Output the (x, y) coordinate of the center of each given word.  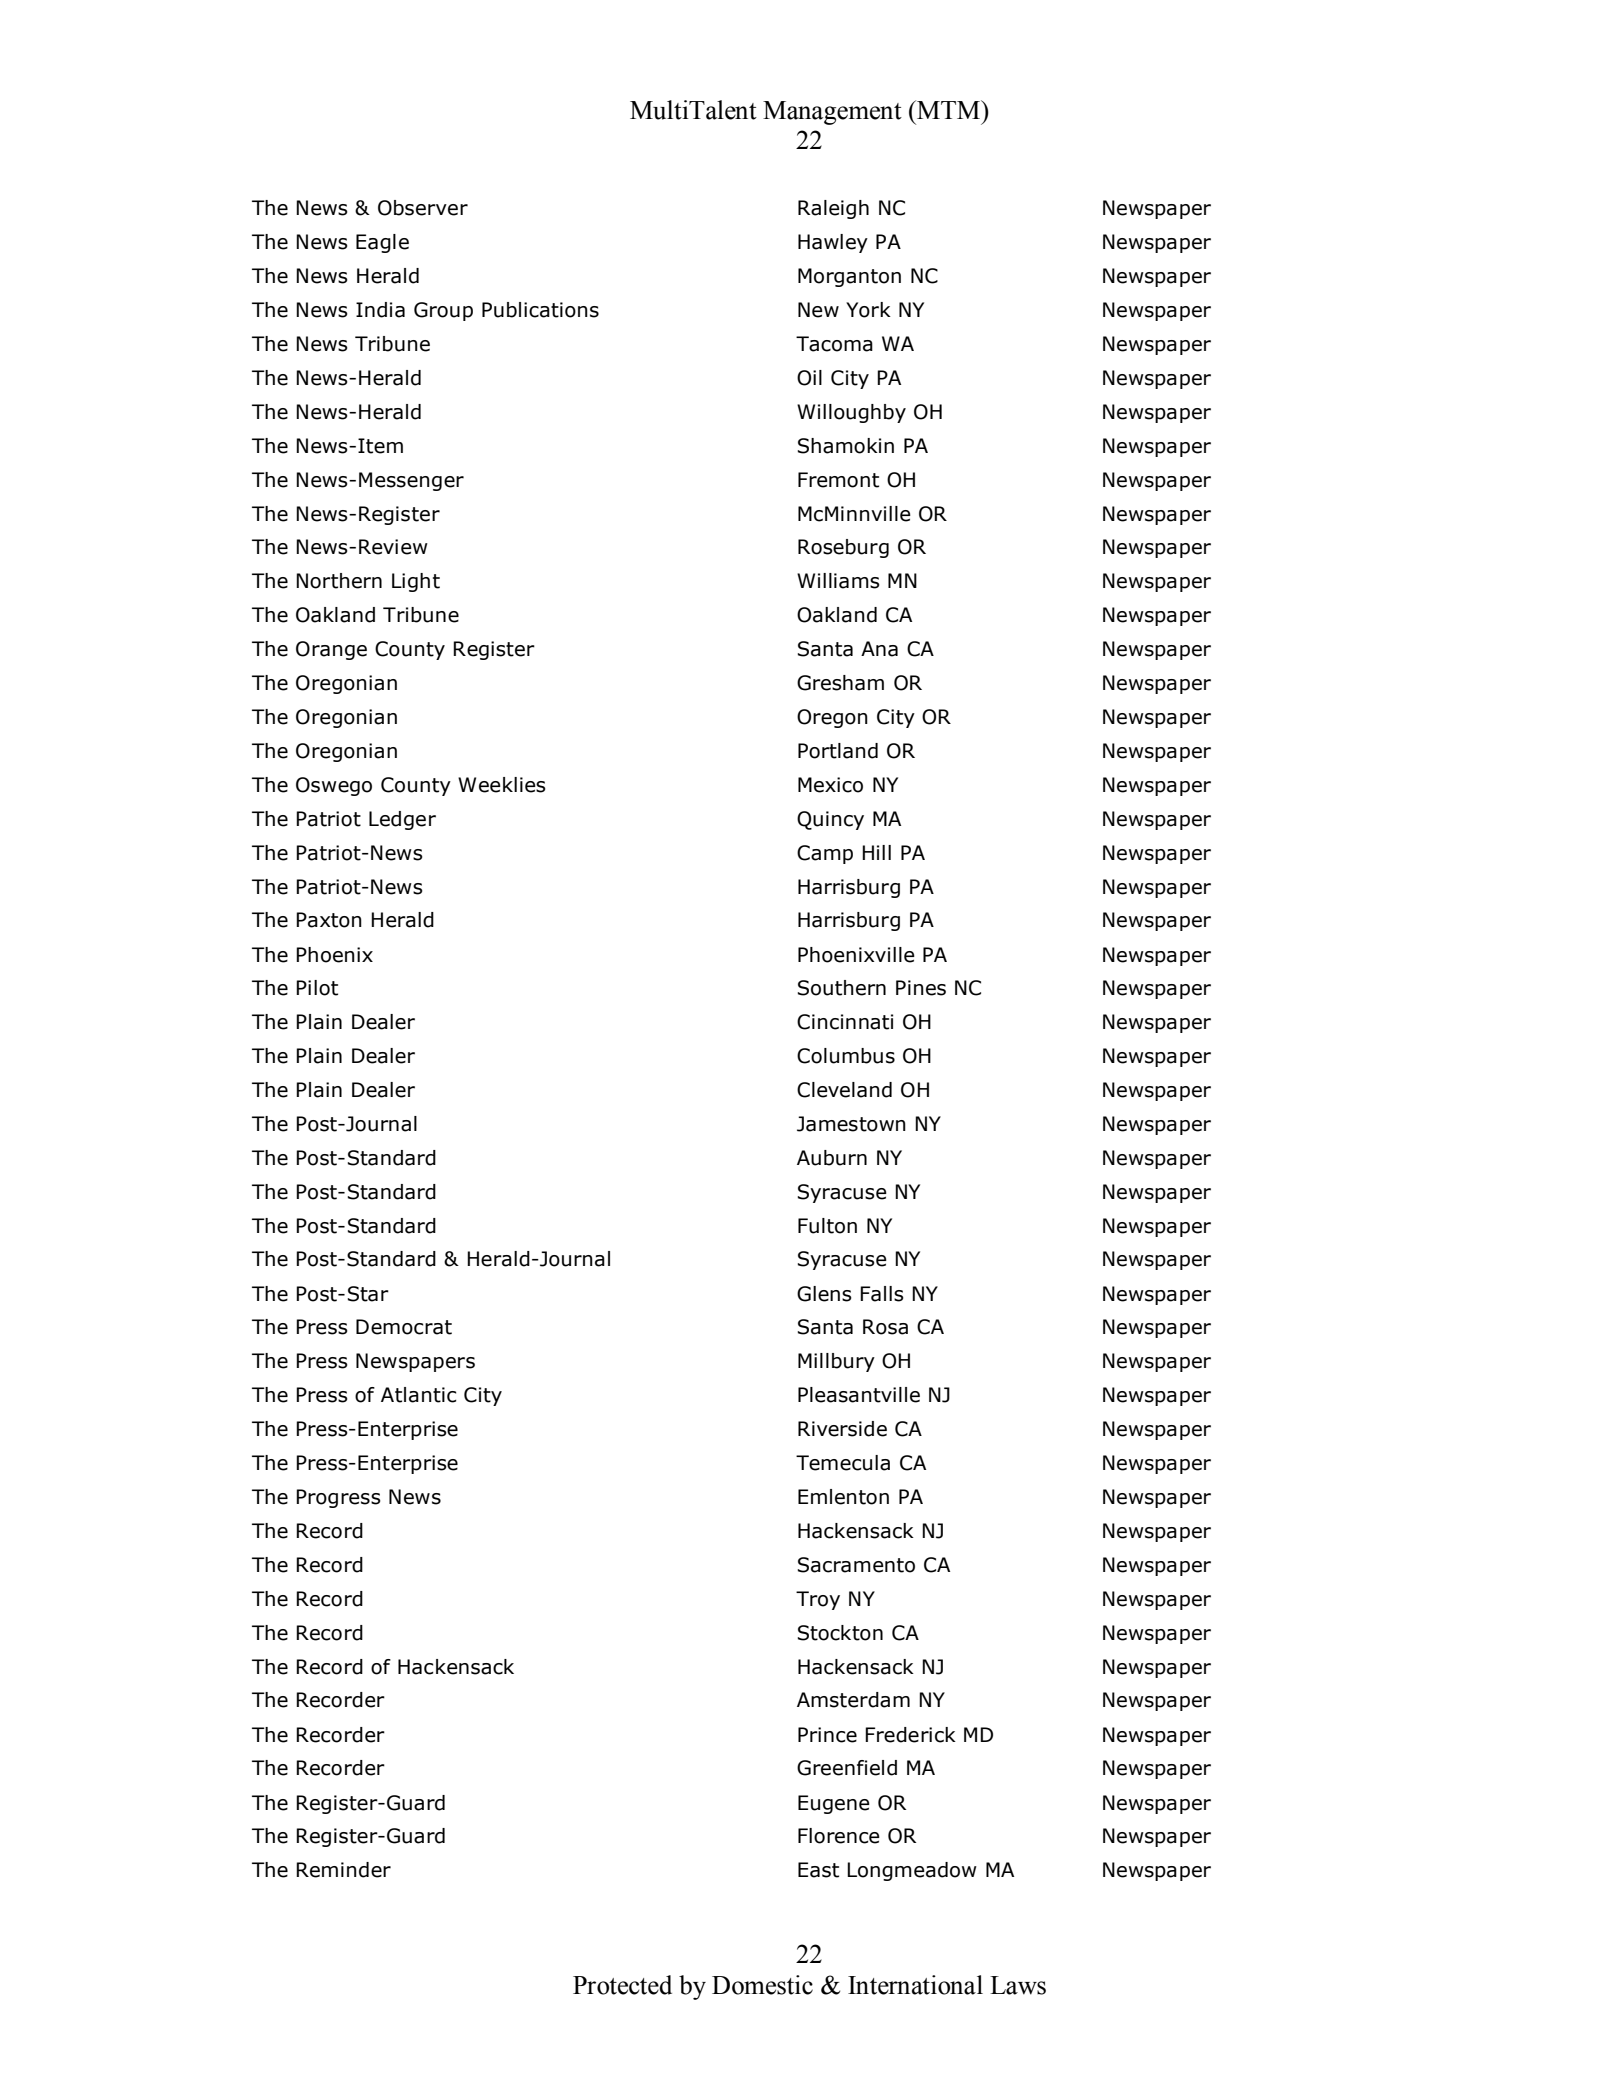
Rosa (885, 1327)
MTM (949, 109)
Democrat (404, 1327)
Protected (622, 1985)
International (915, 1985)
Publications (540, 310)
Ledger (402, 820)
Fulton (827, 1226)
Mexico (830, 785)
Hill (876, 852)
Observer (423, 208)
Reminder (343, 1870)
